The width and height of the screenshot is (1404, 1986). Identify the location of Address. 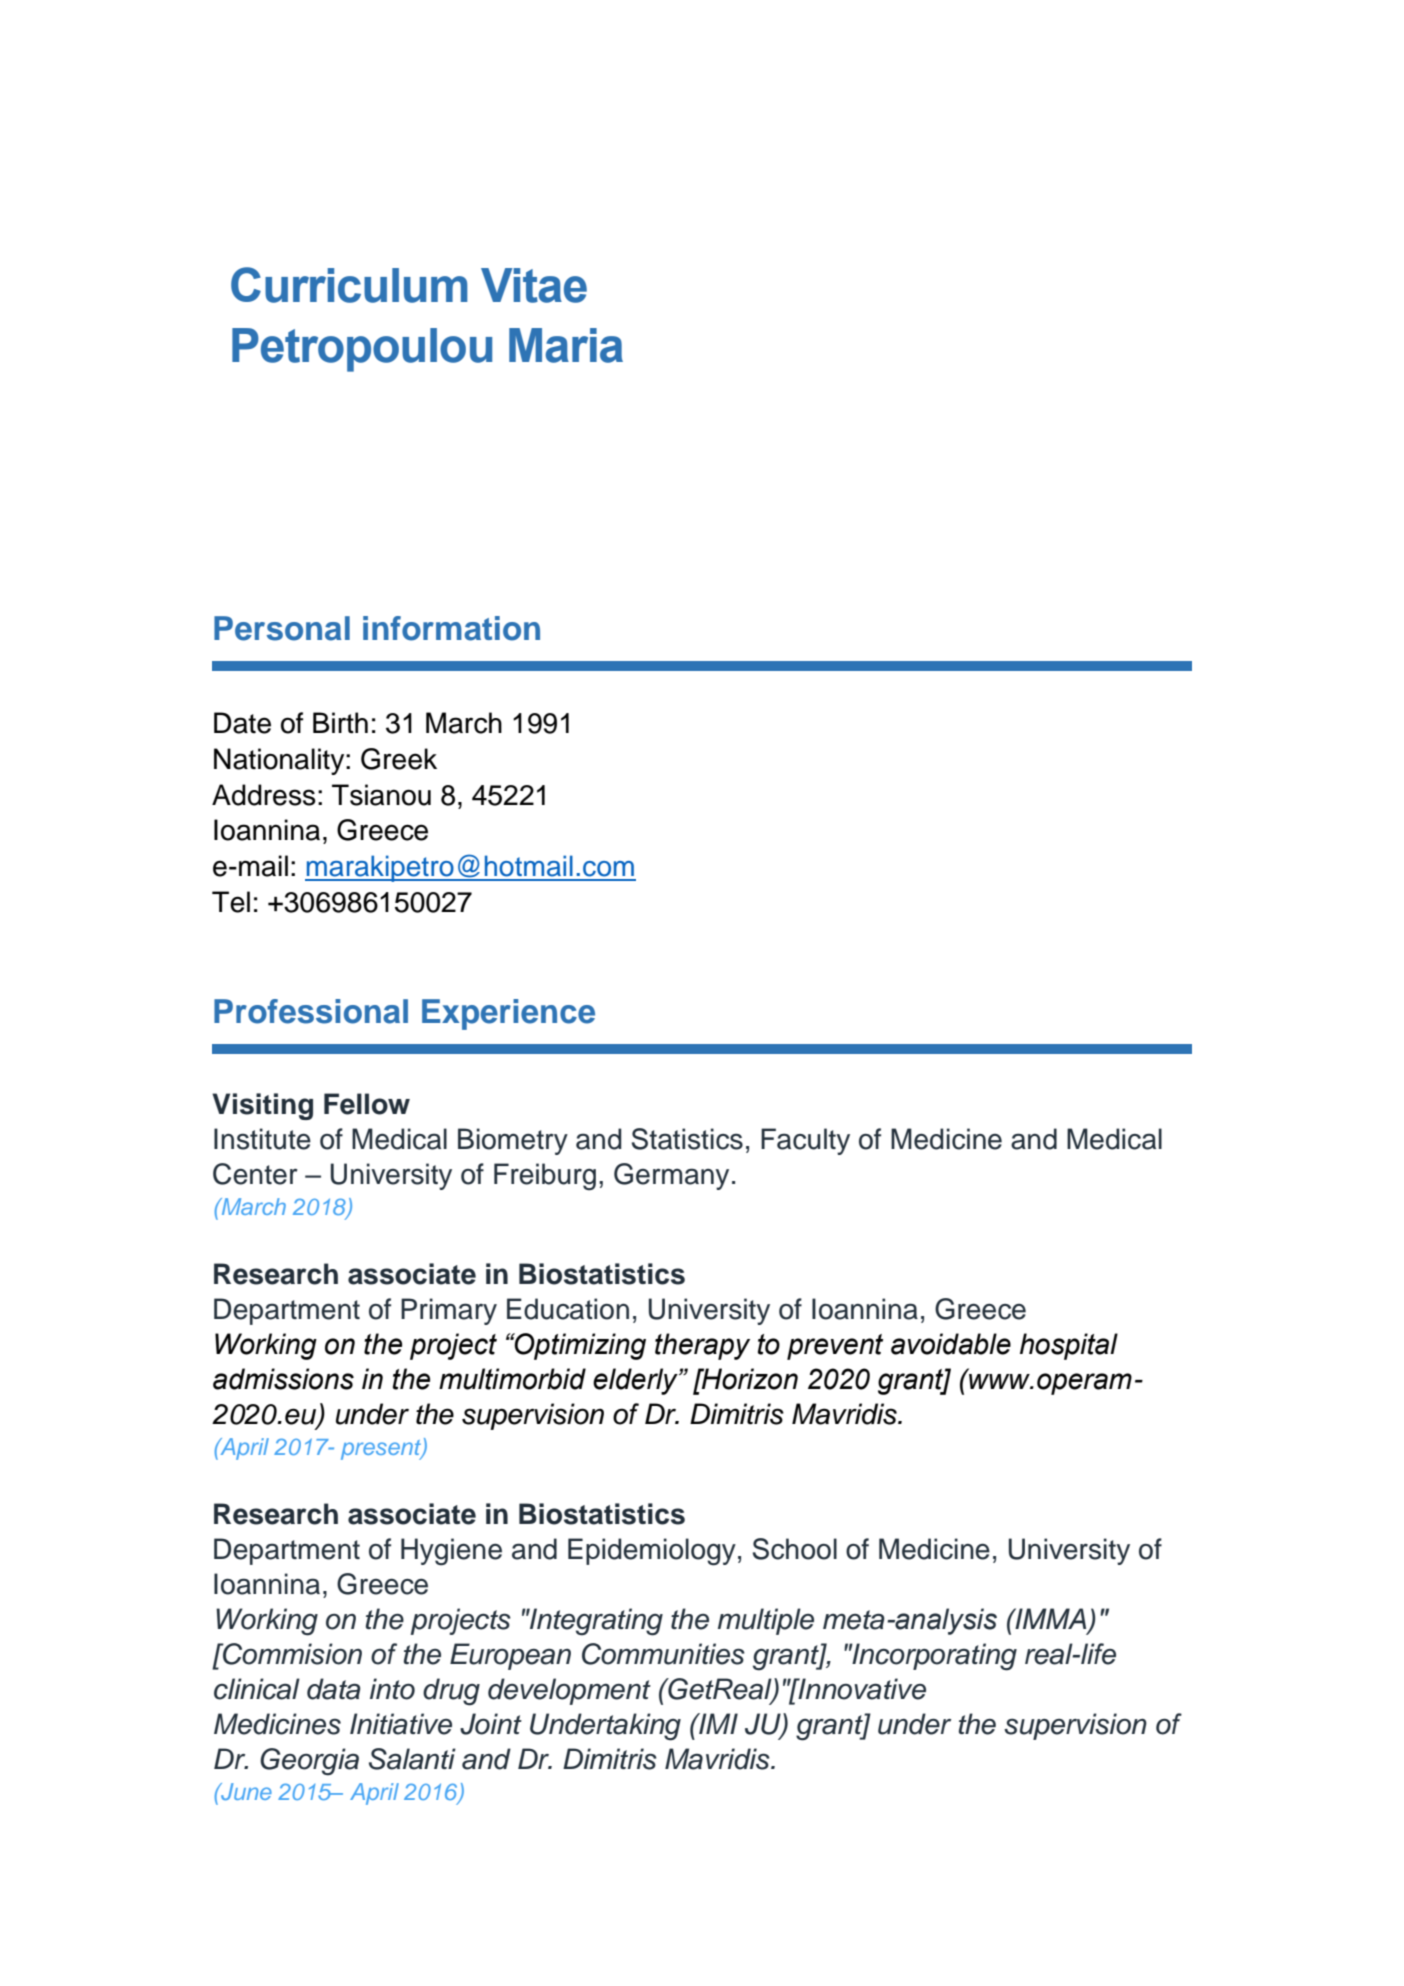
(264, 795).
